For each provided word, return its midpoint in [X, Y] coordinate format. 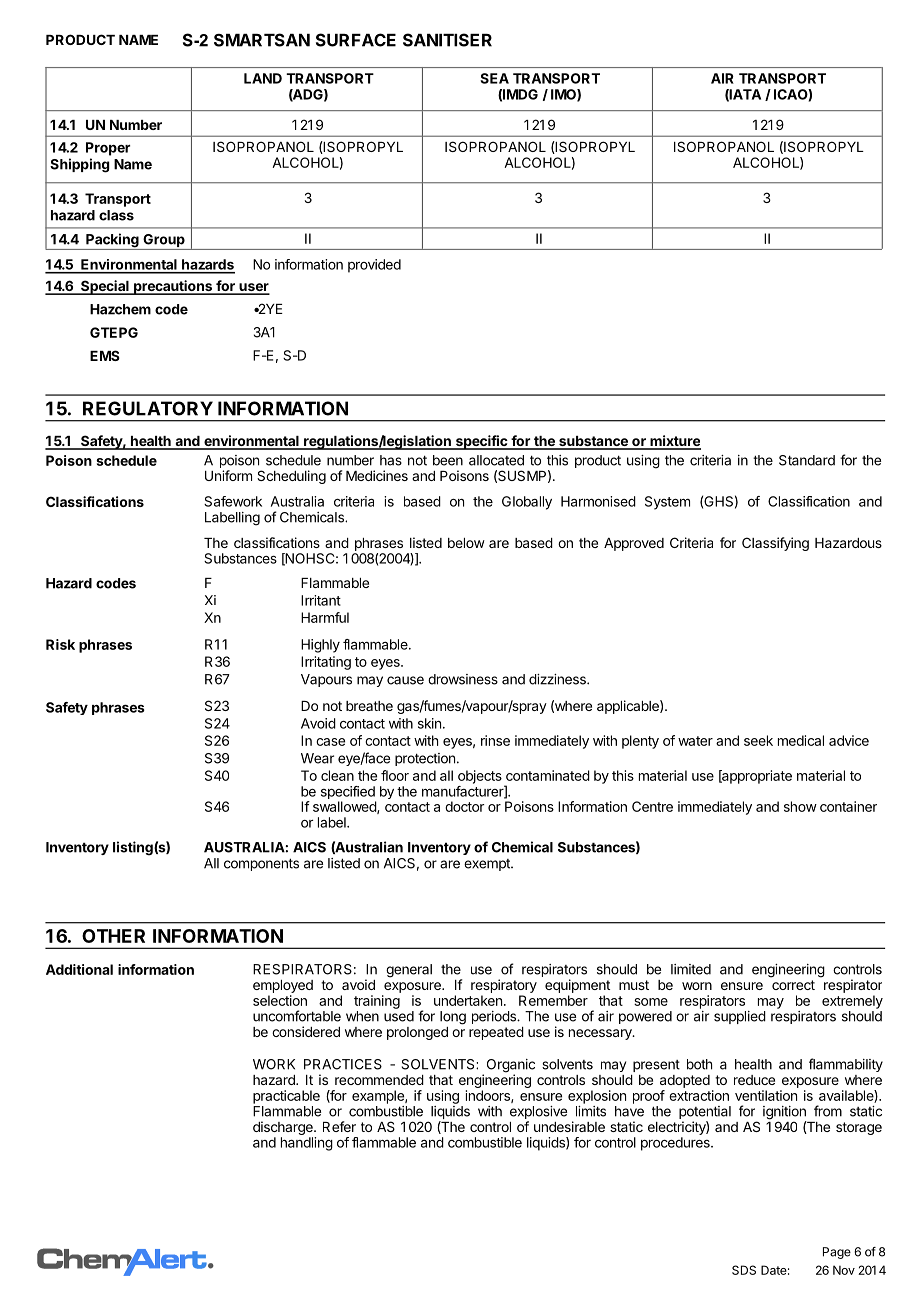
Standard [807, 460]
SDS [744, 1270]
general [409, 971]
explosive [538, 1114]
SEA [494, 78]
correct [793, 985]
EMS [105, 355]
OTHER [113, 936]
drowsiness [463, 679]
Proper [108, 149]
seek [758, 740]
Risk [60, 644]
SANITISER [447, 40]
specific [481, 442]
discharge [284, 1128]
